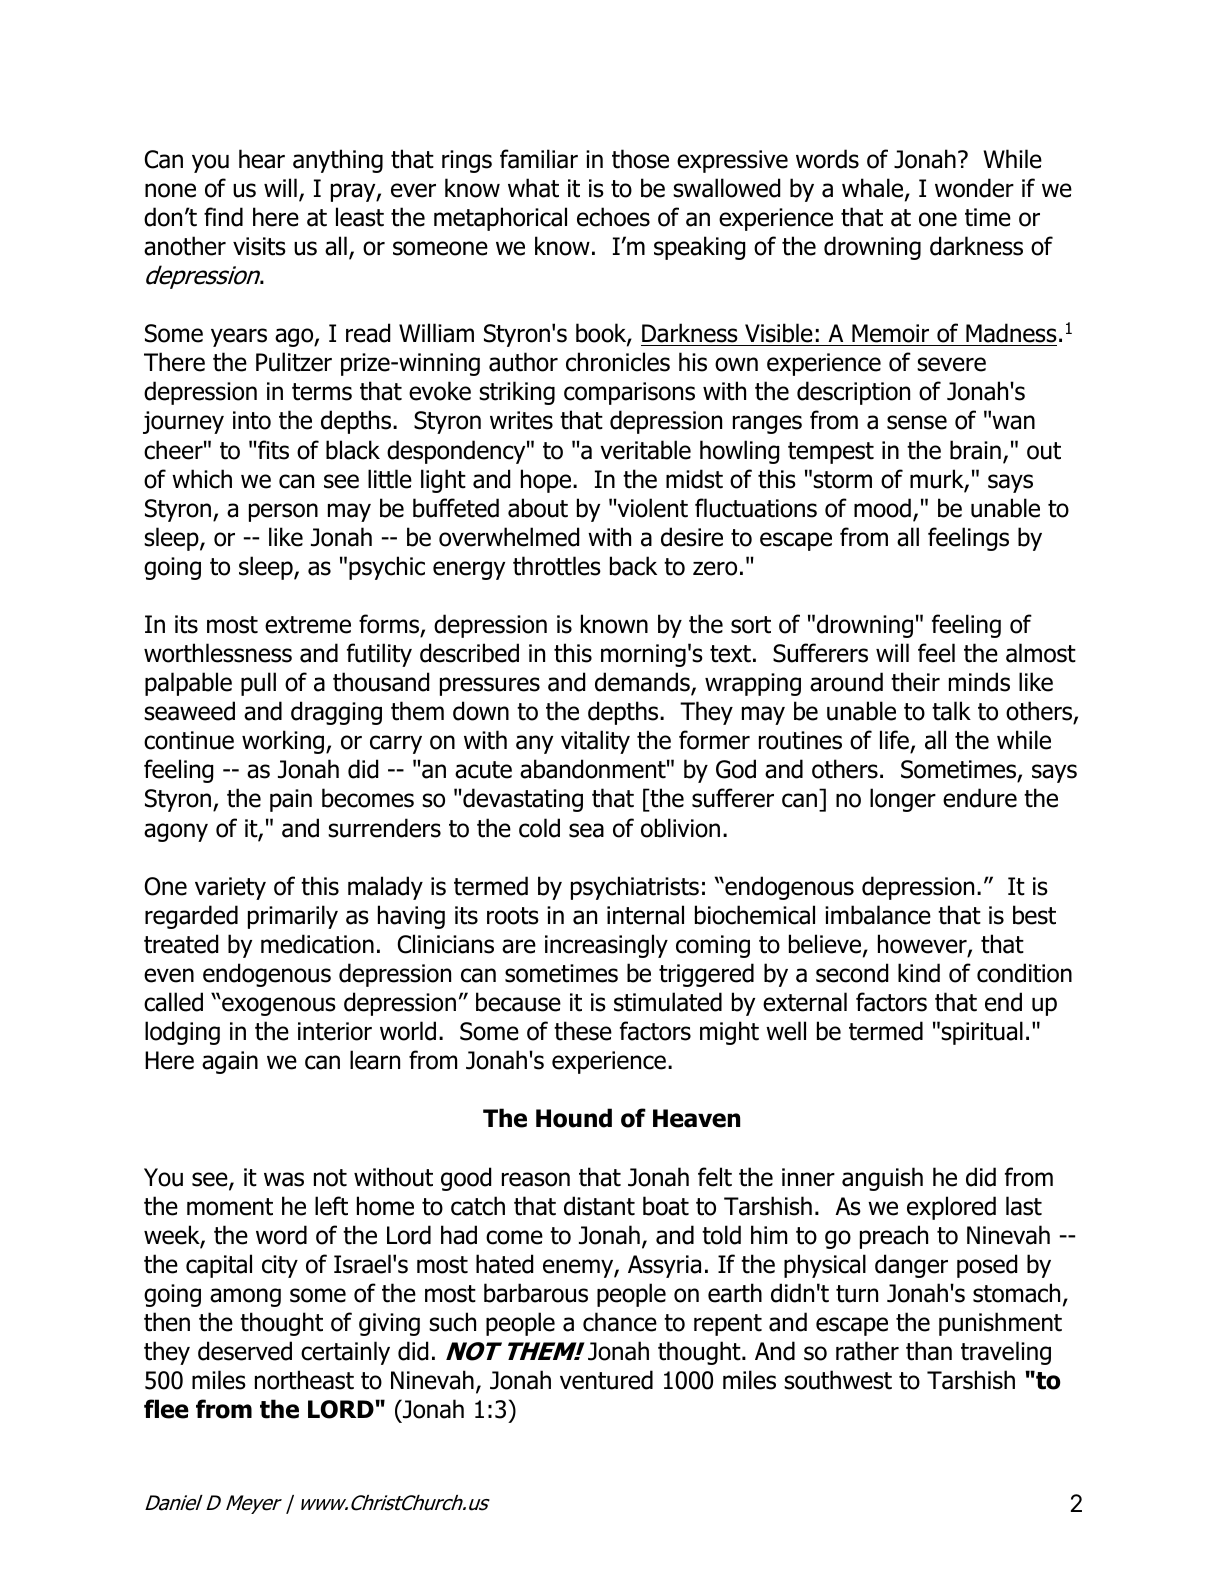  What do you see at coordinates (595, 742) in the screenshot?
I see `vitality` at bounding box center [595, 742].
